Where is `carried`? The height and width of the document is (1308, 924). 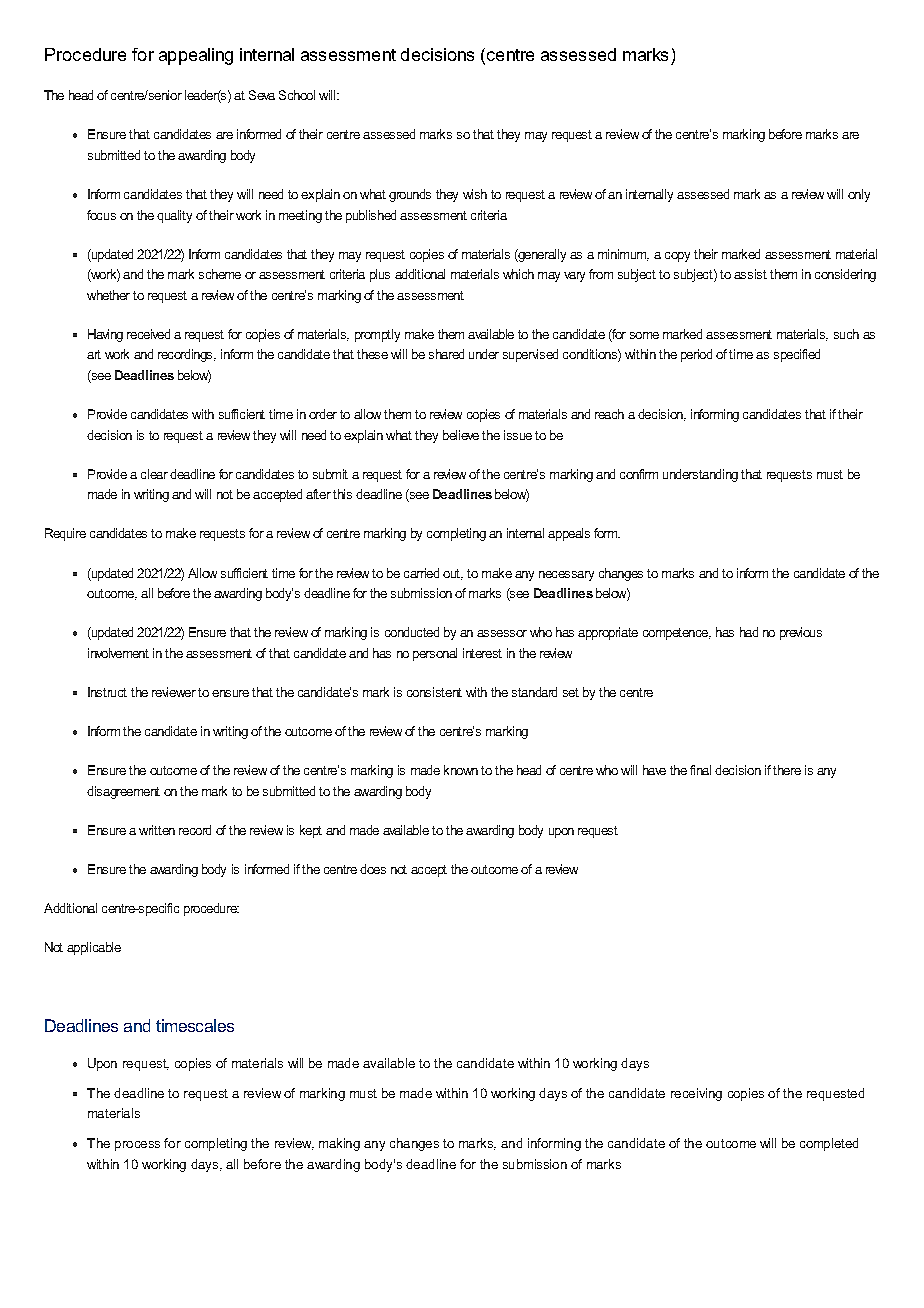 carried is located at coordinates (421, 573).
